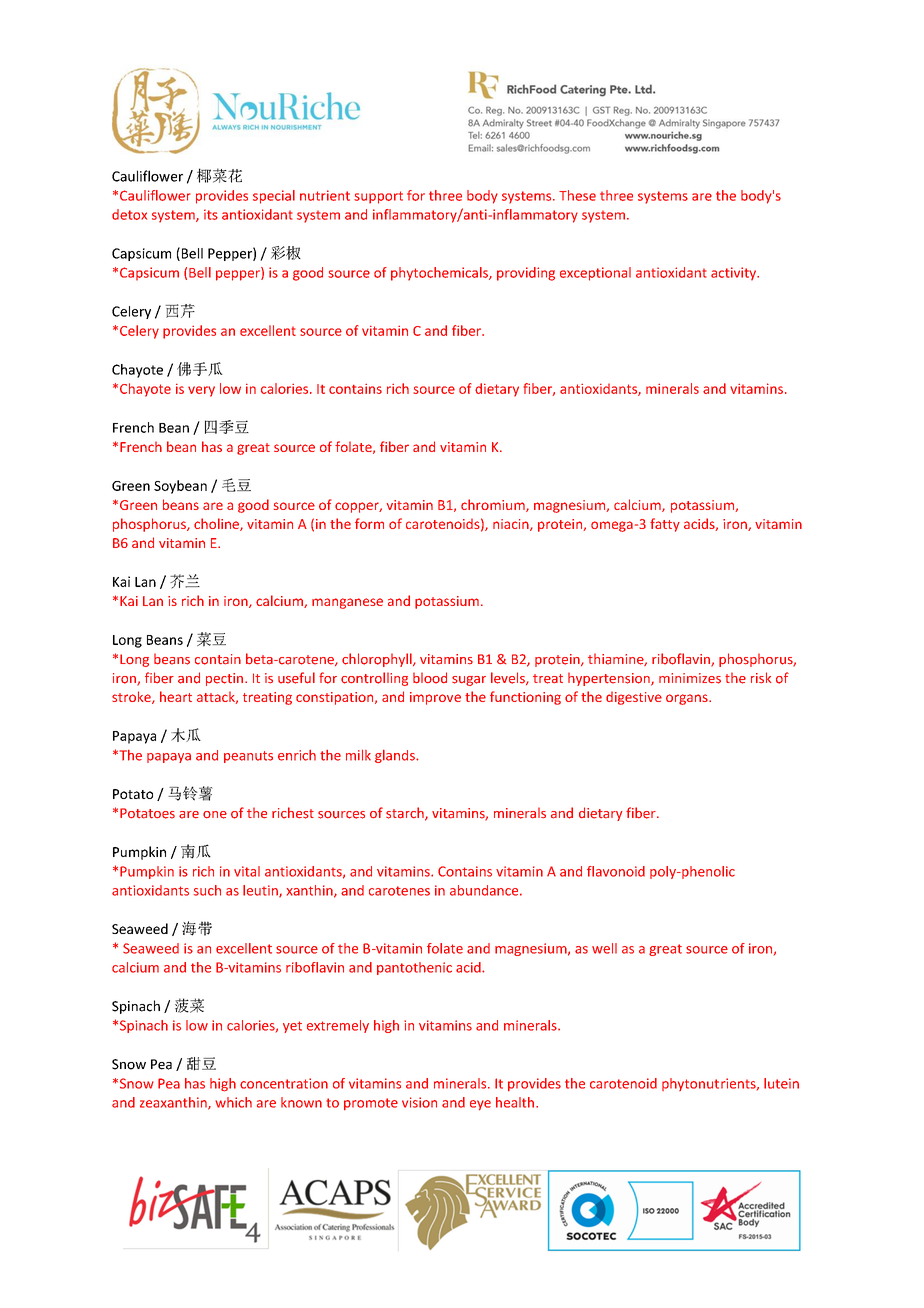 The image size is (924, 1308). What do you see at coordinates (211, 214) in the screenshot?
I see `its` at bounding box center [211, 214].
